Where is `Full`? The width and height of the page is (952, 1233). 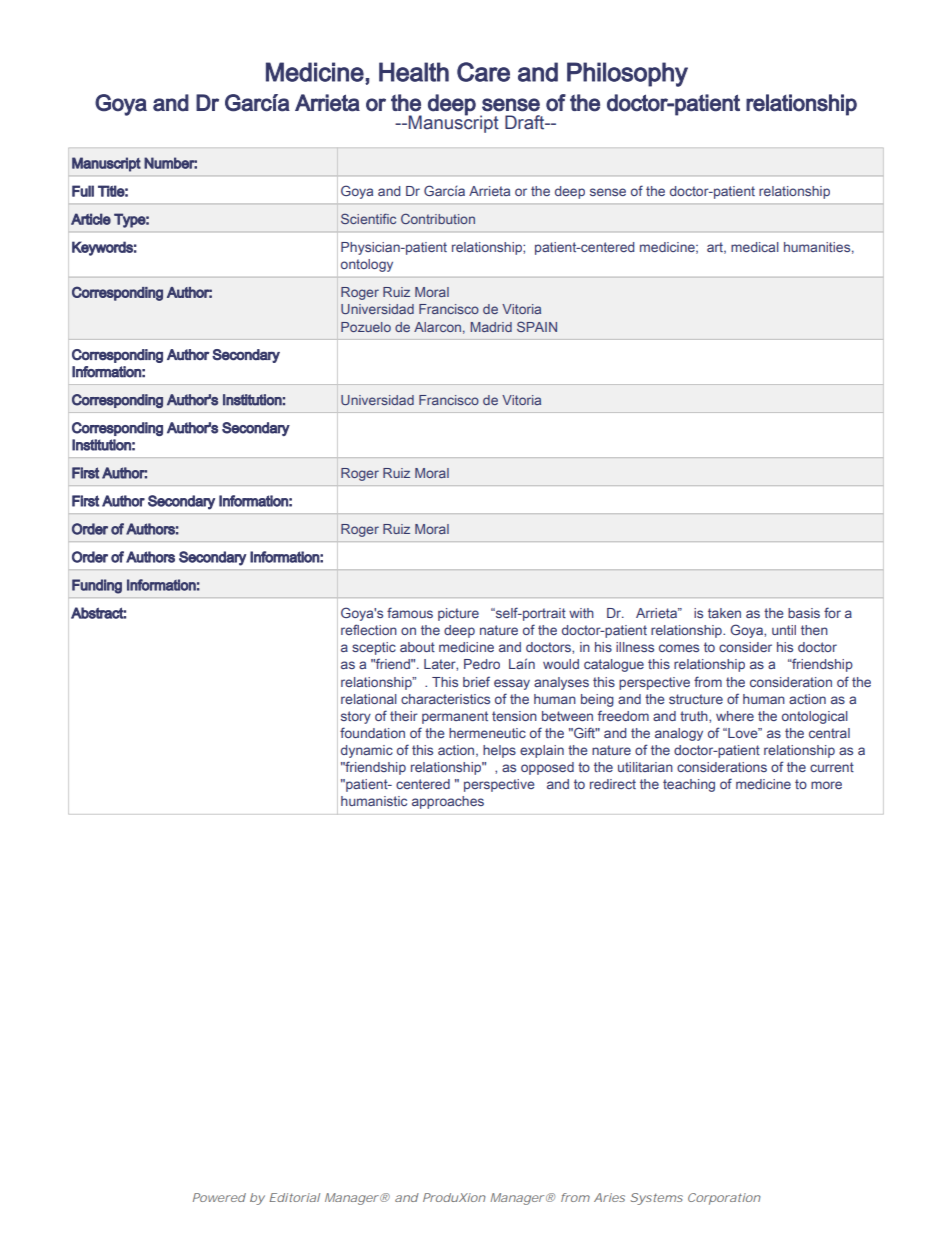 Full is located at coordinates (83, 191).
